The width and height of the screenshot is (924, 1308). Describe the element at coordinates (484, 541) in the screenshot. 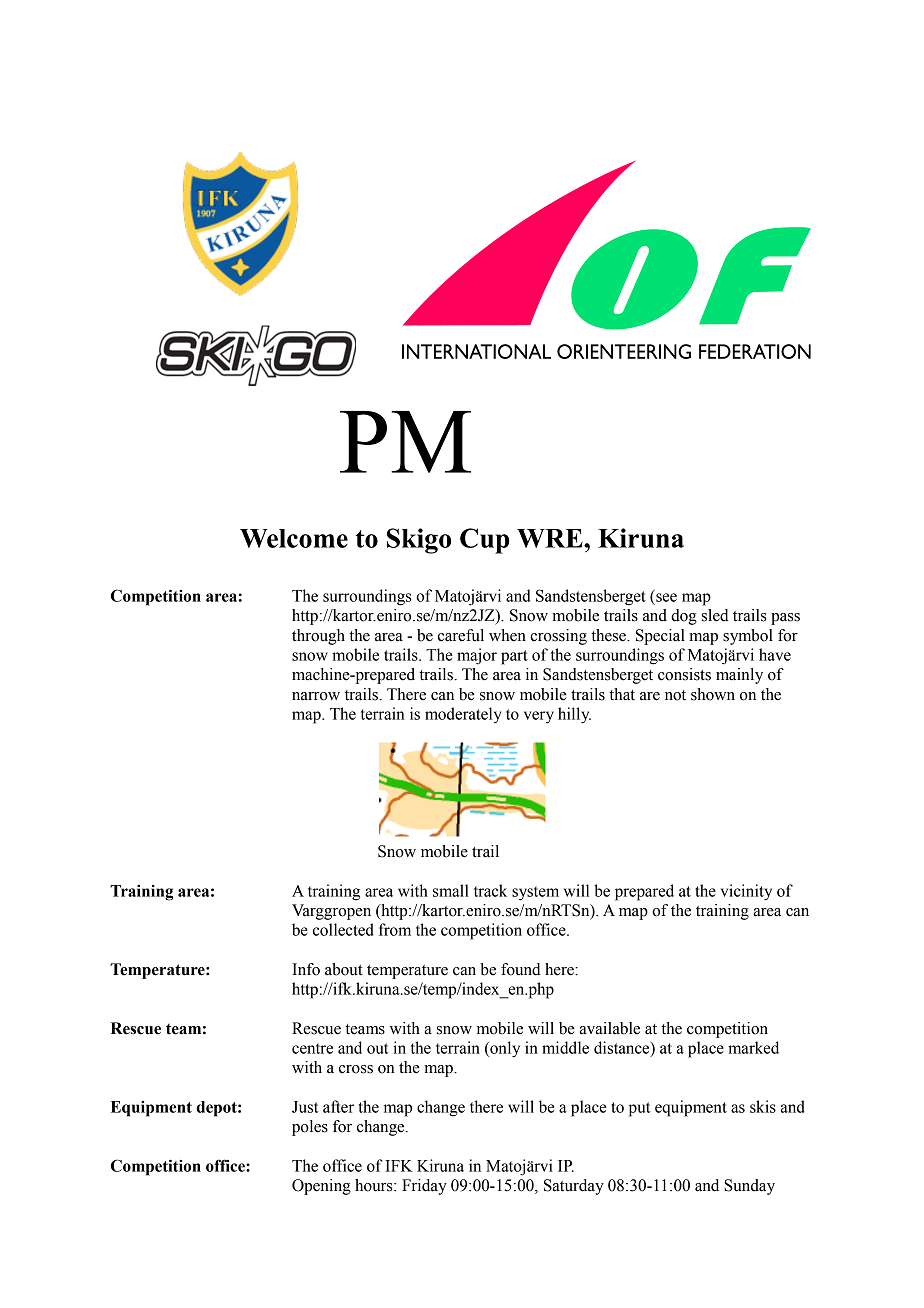

I see `Cup` at that location.
